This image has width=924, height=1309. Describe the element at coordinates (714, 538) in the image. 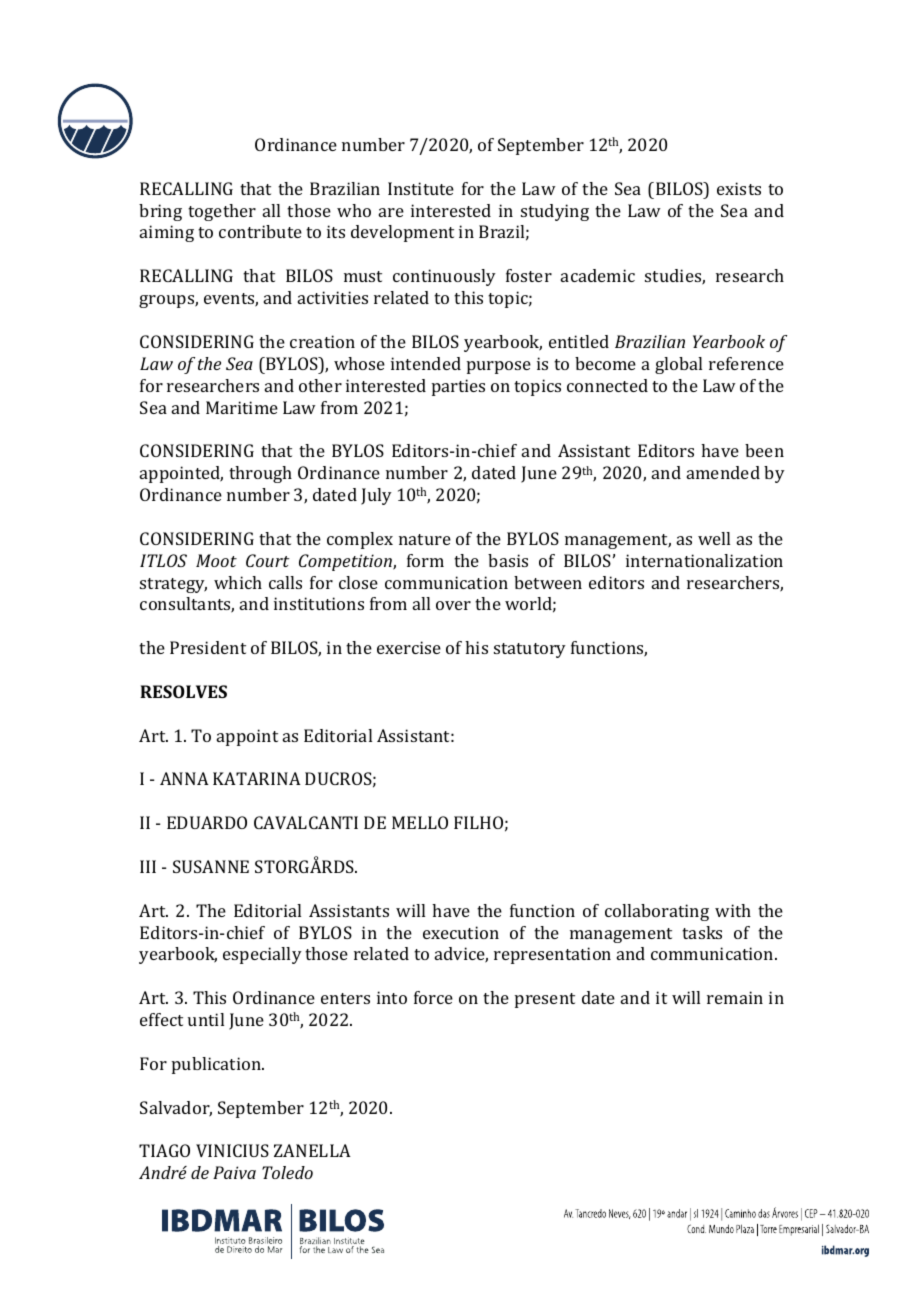

I see `well` at that location.
